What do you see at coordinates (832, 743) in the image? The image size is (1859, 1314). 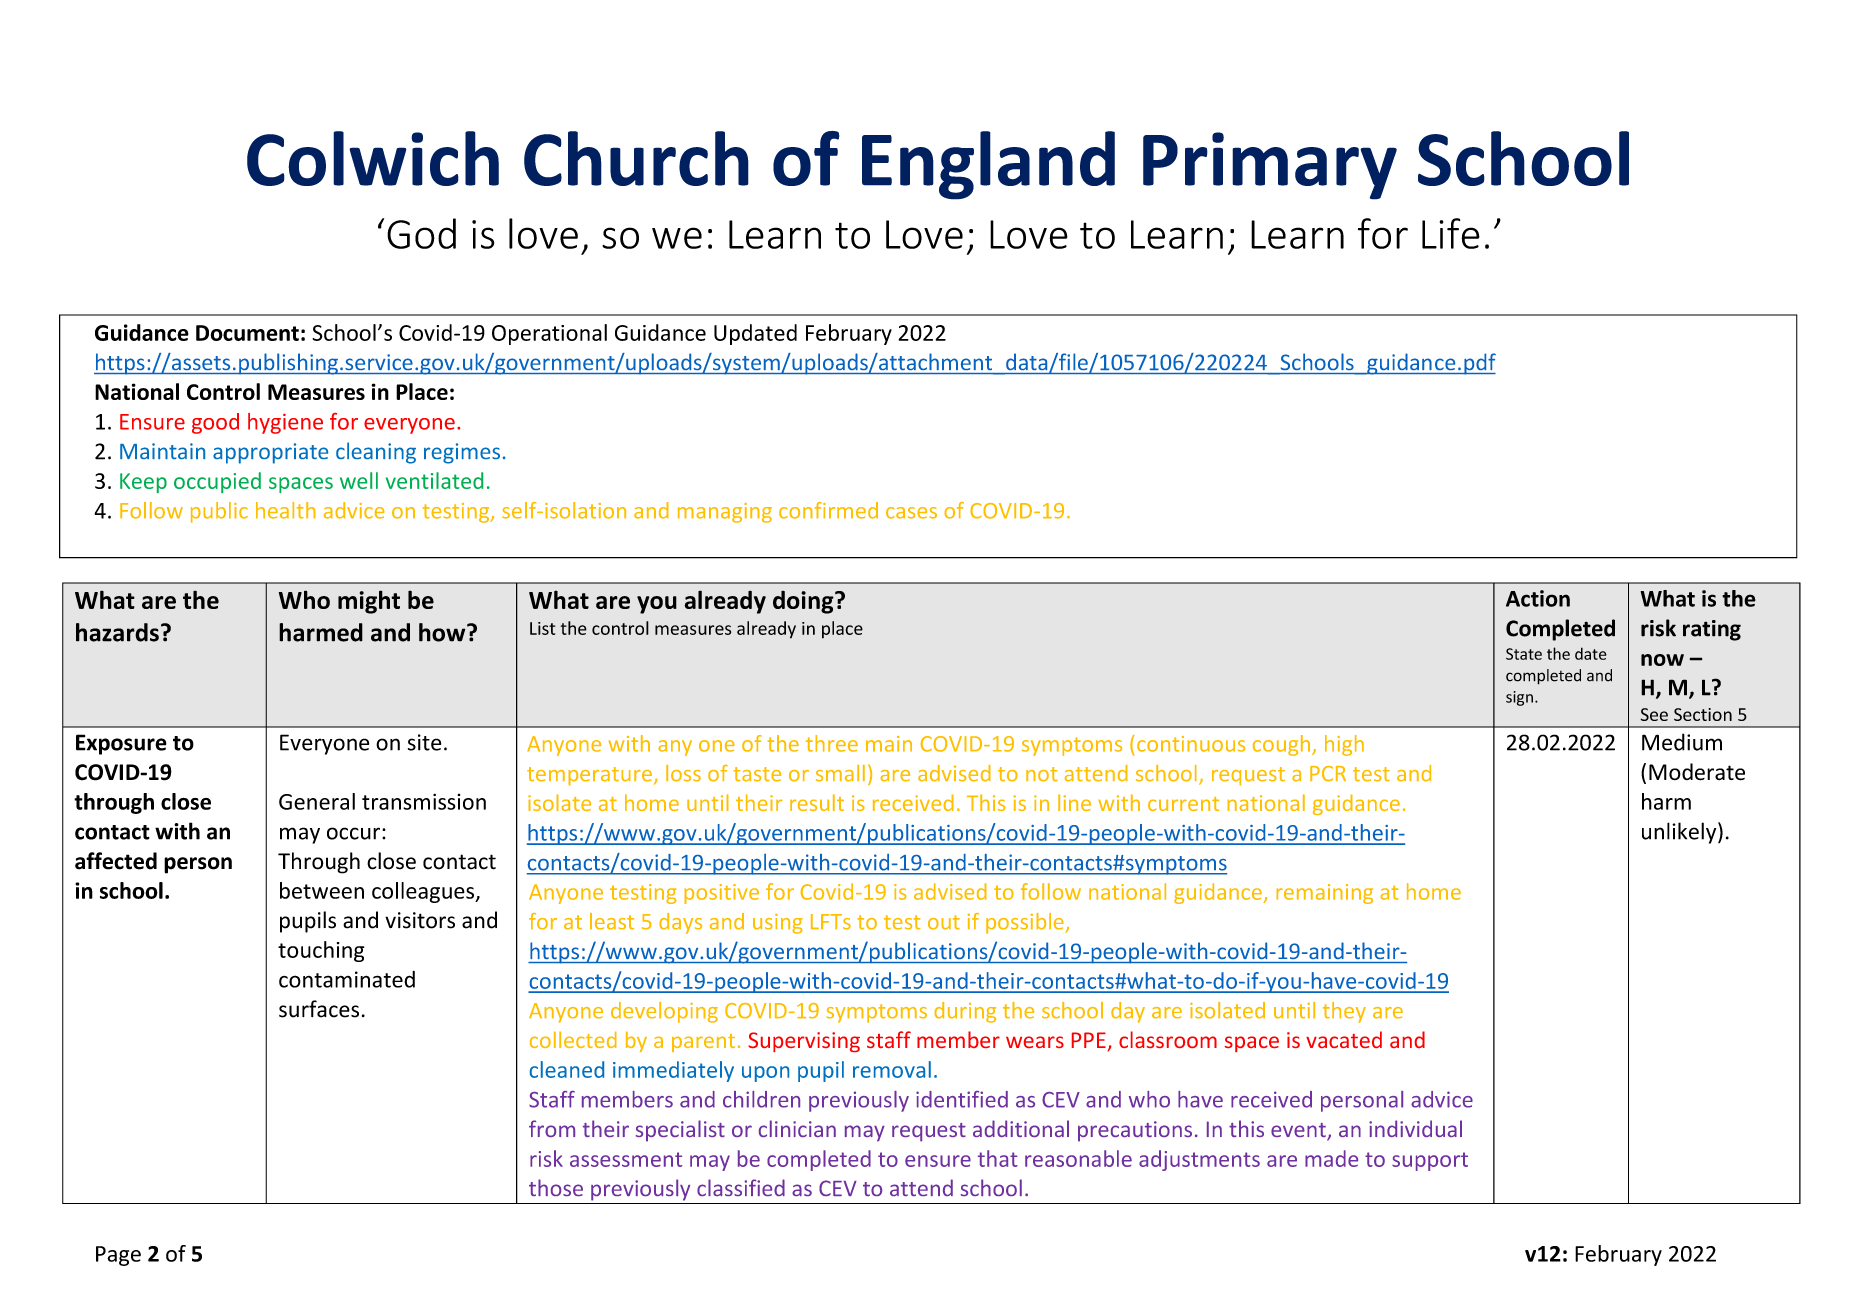 I see `three` at bounding box center [832, 743].
